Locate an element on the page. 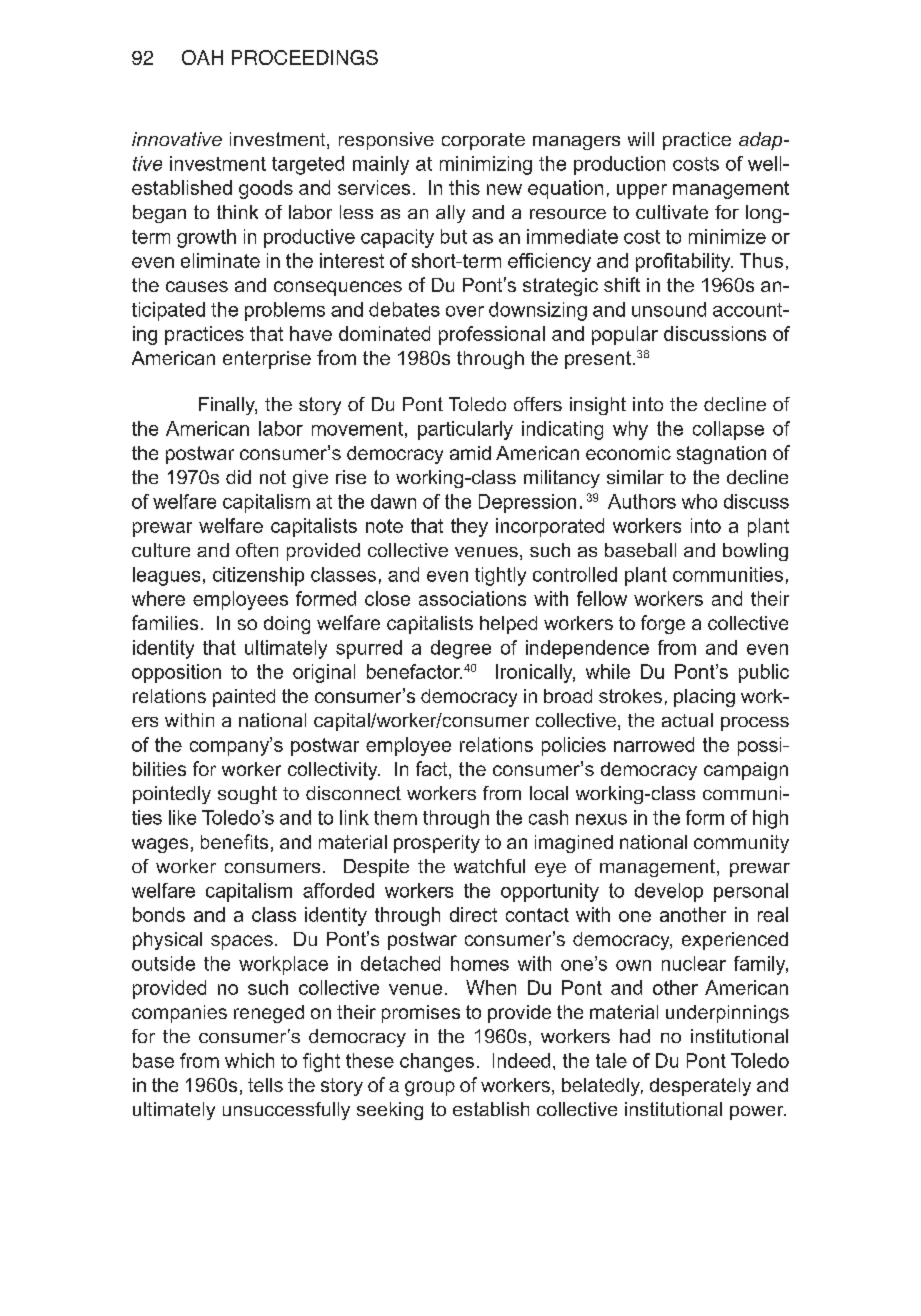 The height and width of the image is (1316, 921). forge is located at coordinates (663, 624).
